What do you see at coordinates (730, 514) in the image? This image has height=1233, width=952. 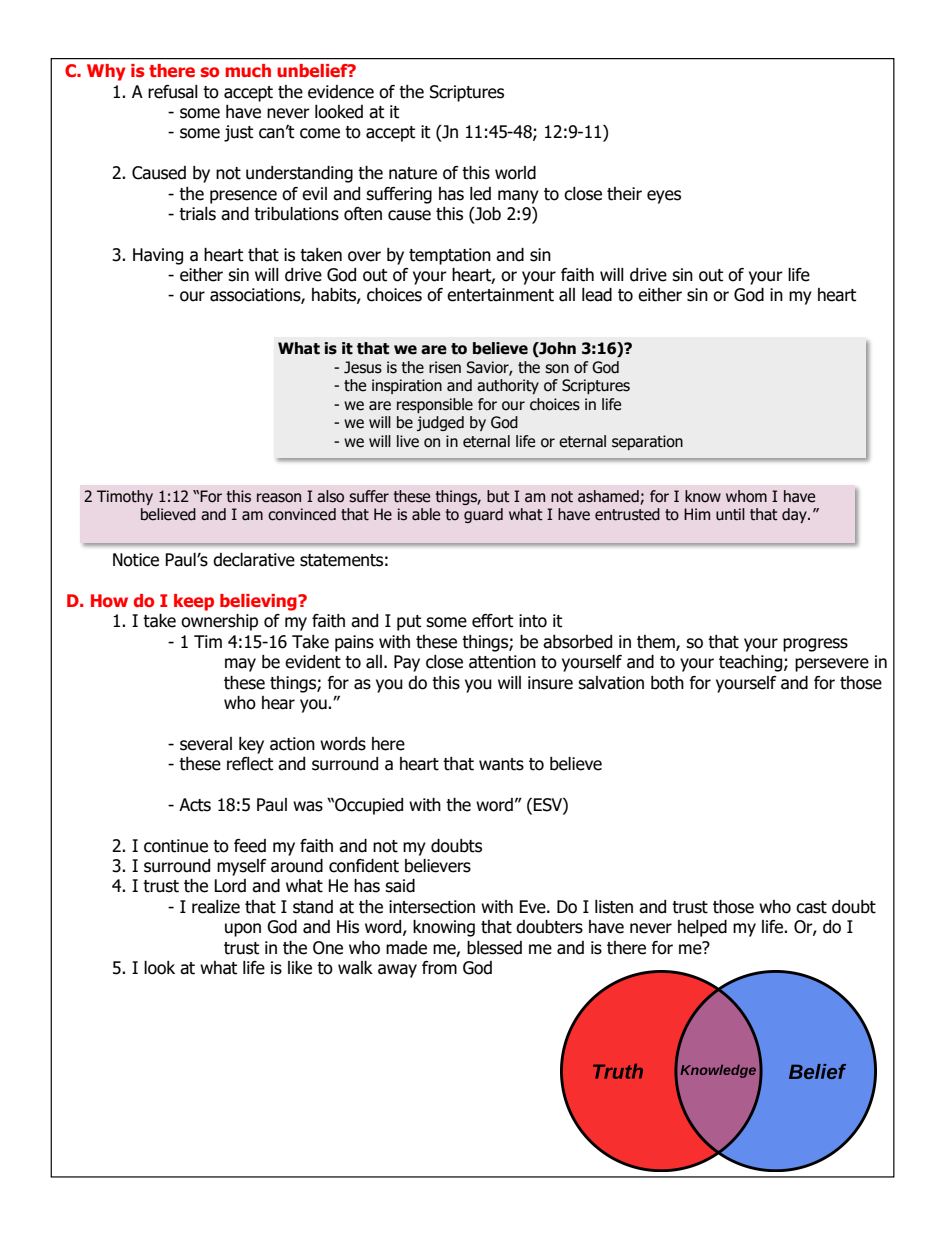 I see `until` at bounding box center [730, 514].
